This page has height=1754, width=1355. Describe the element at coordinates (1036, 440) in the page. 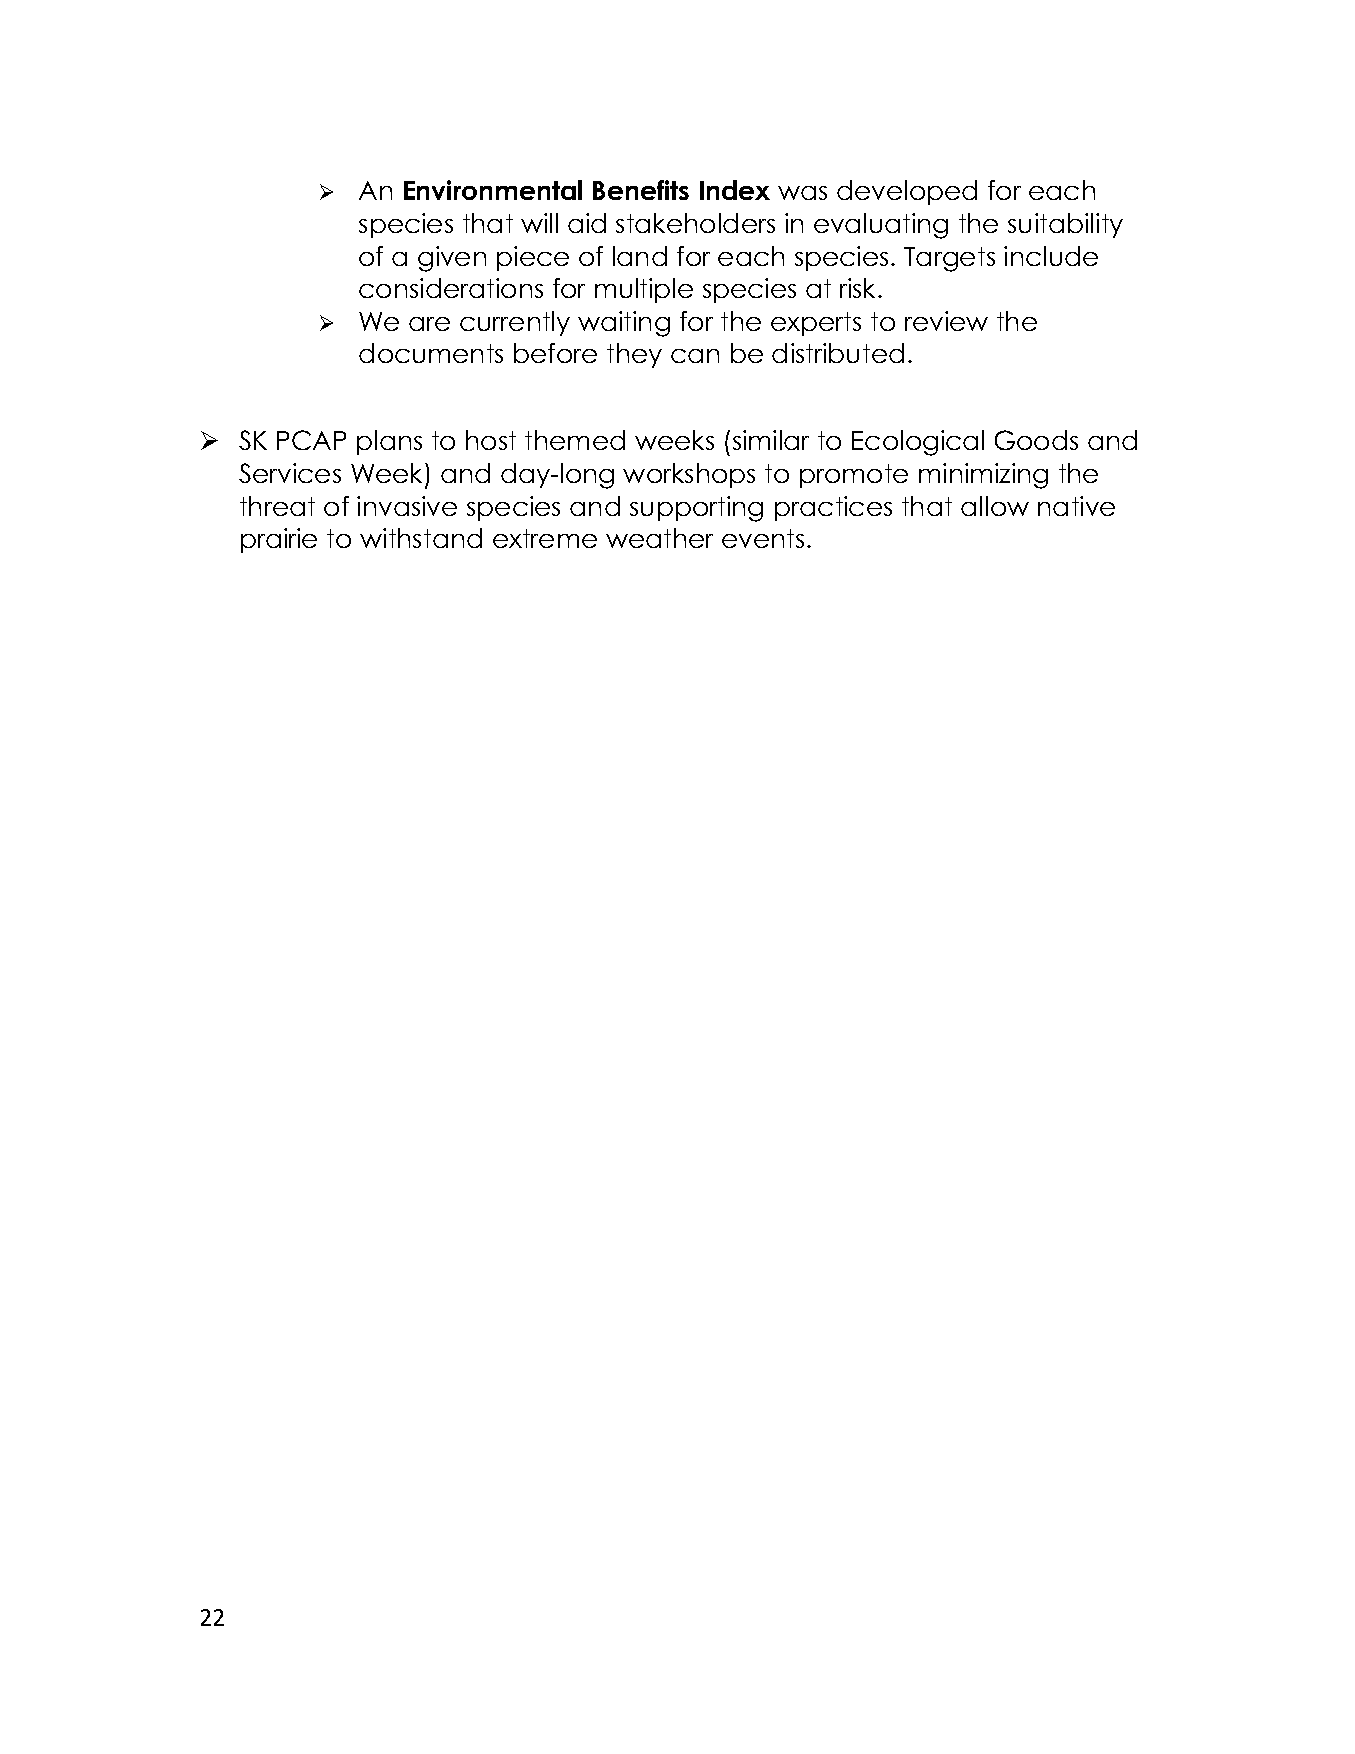

I see `Goods` at that location.
